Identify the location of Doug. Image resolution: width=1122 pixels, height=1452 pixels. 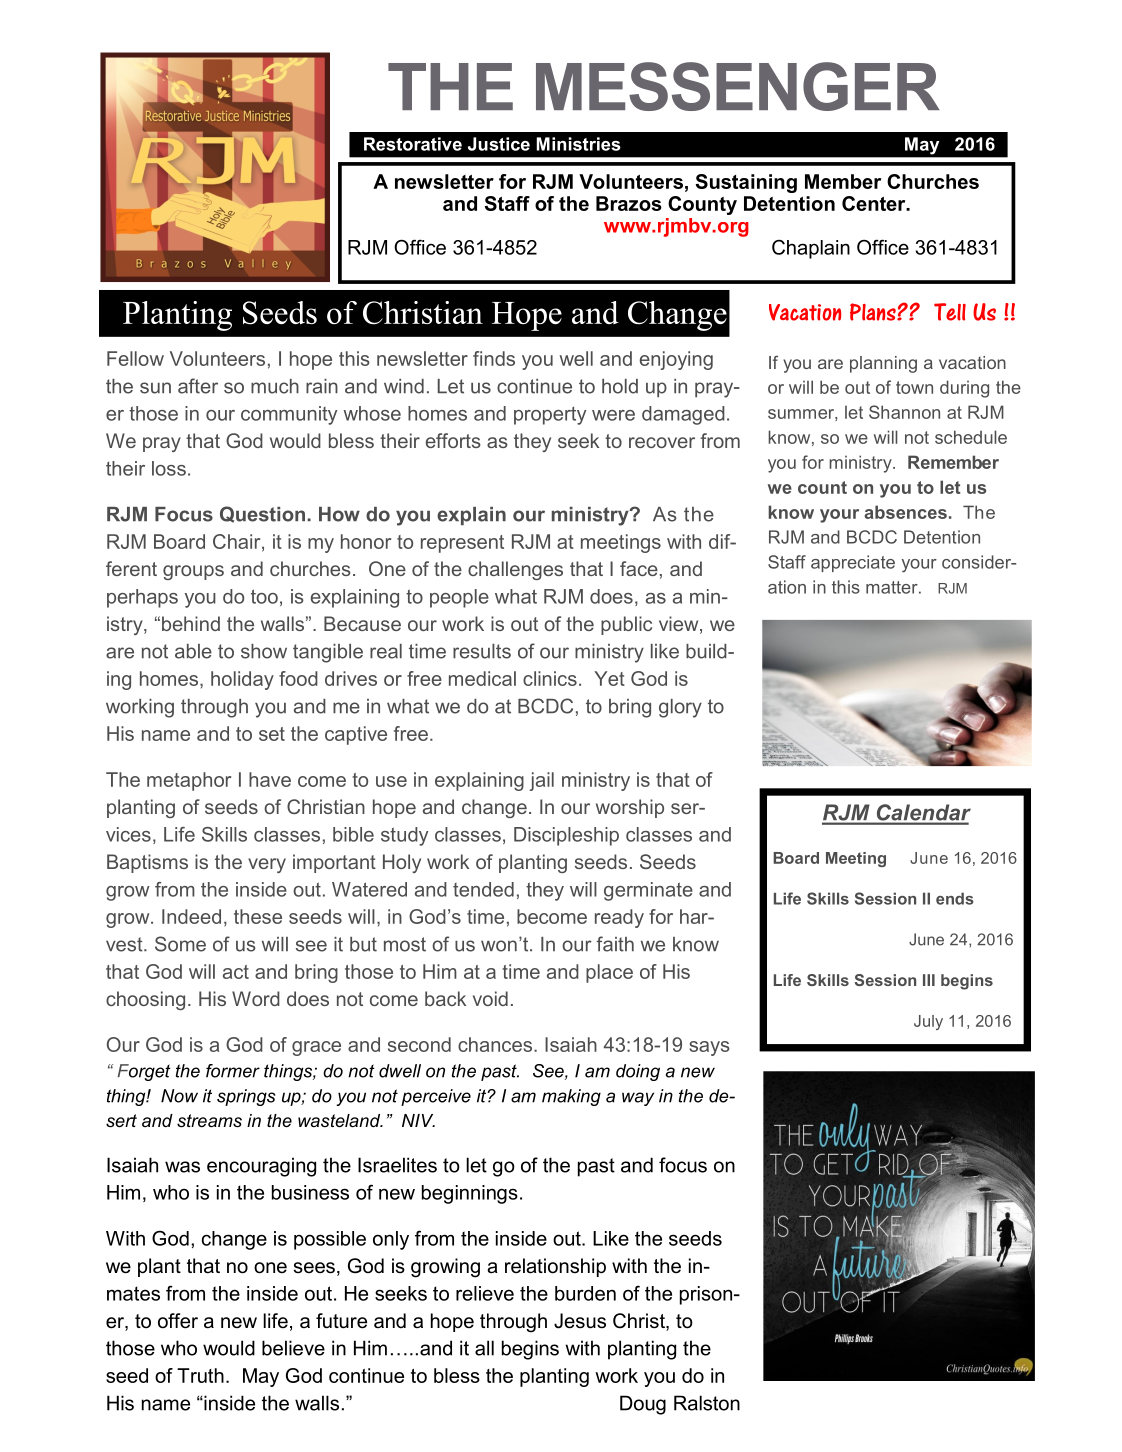
(643, 1405).
